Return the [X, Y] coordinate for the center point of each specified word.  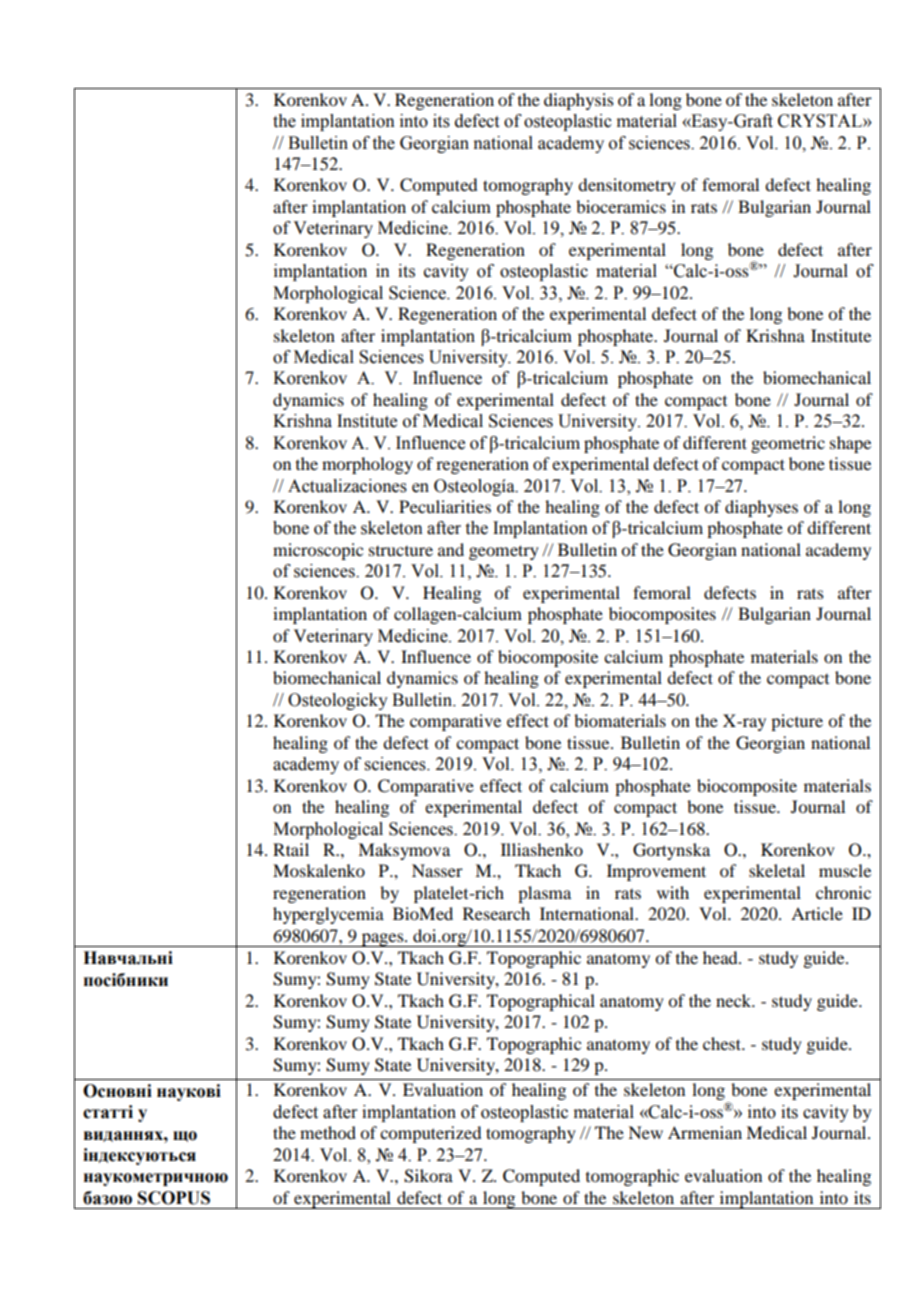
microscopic [318, 551]
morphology [367, 465]
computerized [430, 1134]
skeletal [777, 870]
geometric [788, 444]
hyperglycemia [328, 915]
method [328, 1132]
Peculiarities [445, 506]
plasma [544, 894]
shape [850, 444]
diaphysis [579, 101]
